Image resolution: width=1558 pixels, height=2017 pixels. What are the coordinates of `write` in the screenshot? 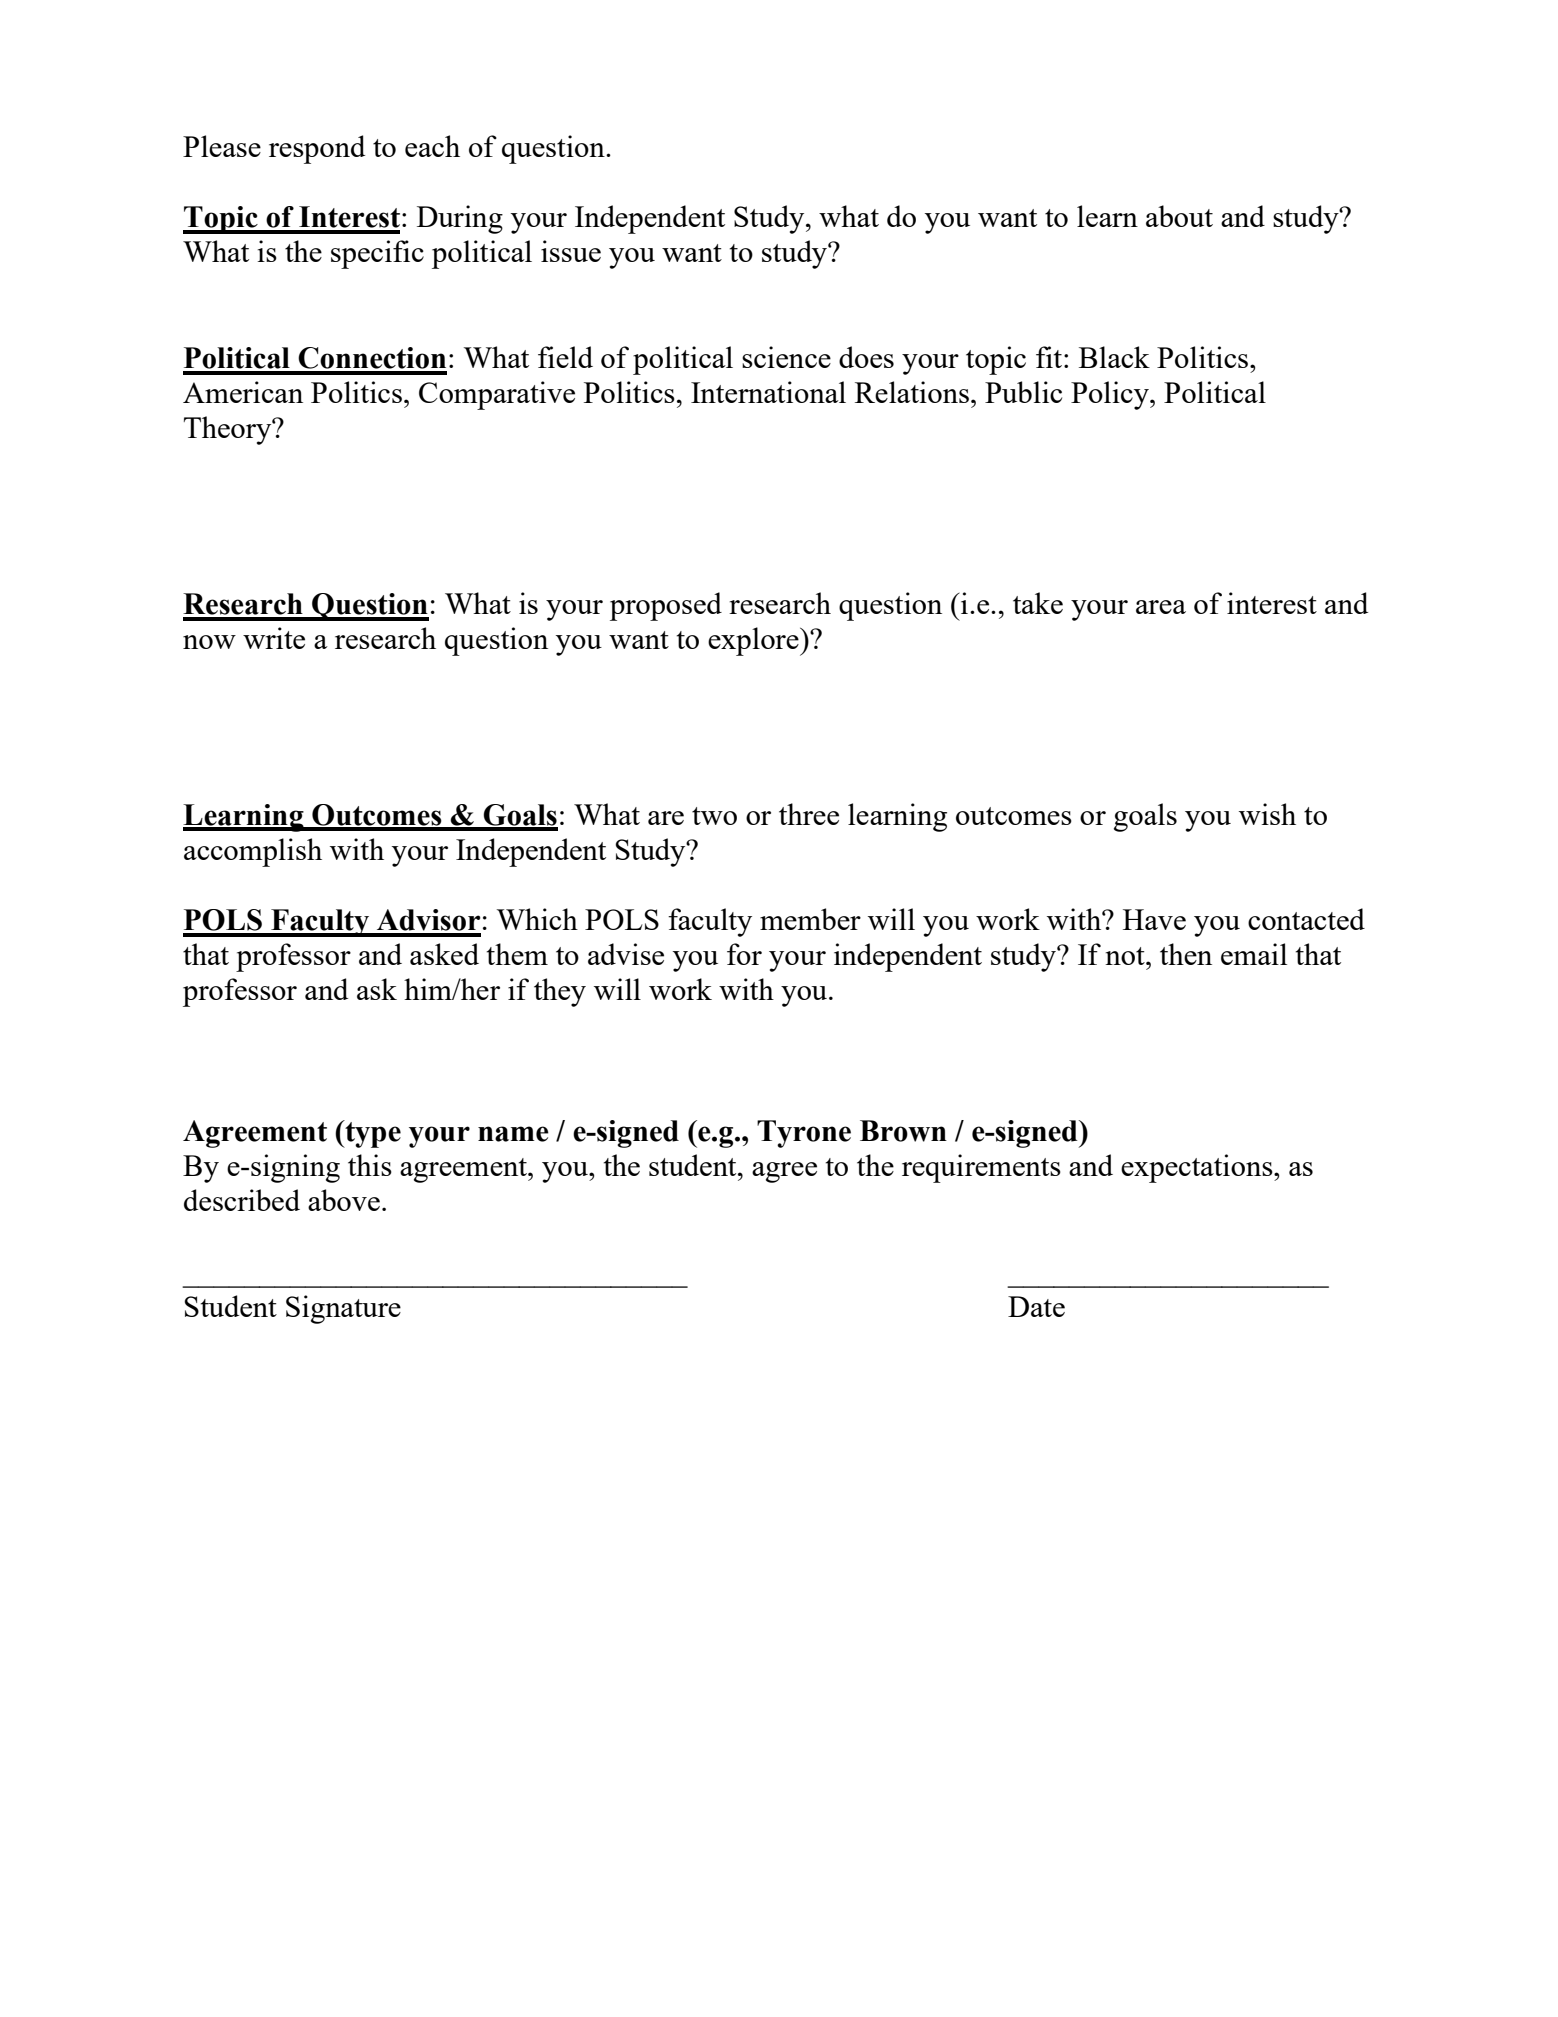 It's located at (274, 638).
